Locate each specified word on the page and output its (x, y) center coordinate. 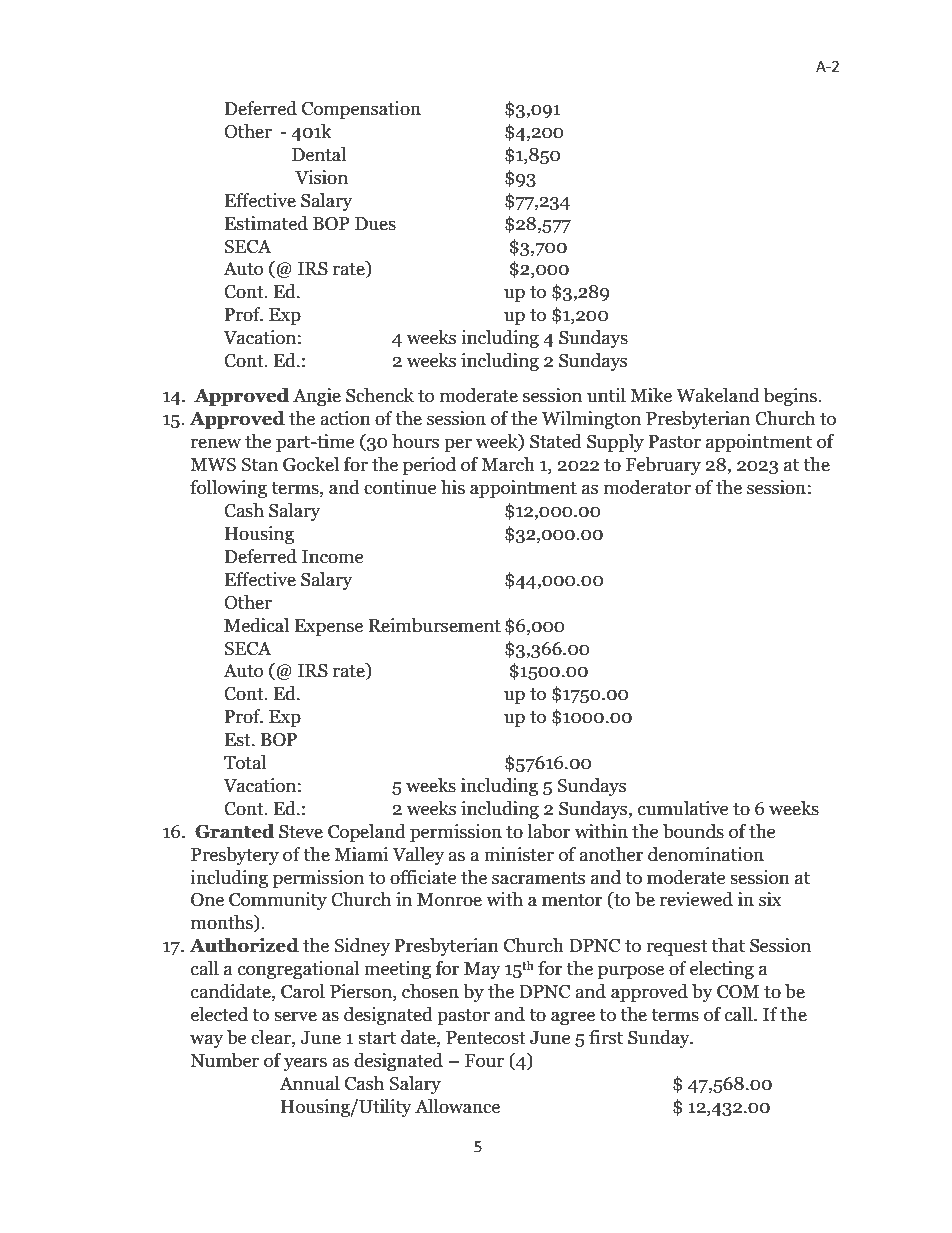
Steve (301, 832)
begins (791, 397)
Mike (651, 395)
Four (484, 1061)
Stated (556, 441)
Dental (319, 154)
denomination (706, 854)
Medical (256, 625)
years (305, 1064)
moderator (647, 487)
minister (519, 854)
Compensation (361, 110)
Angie (317, 397)
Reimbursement (435, 625)
